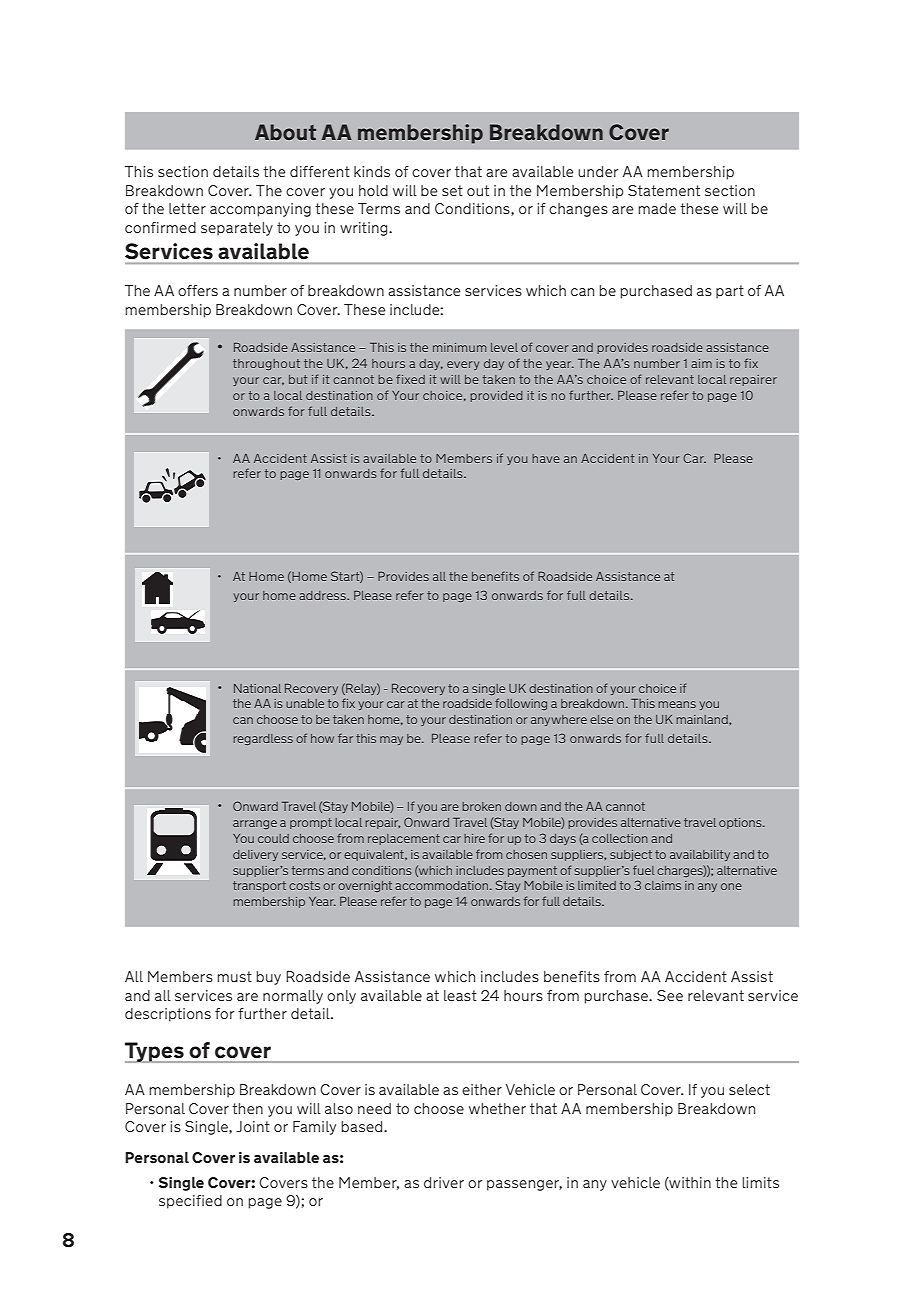 This image has width=924, height=1311. I want to click on Statement, so click(664, 190).
